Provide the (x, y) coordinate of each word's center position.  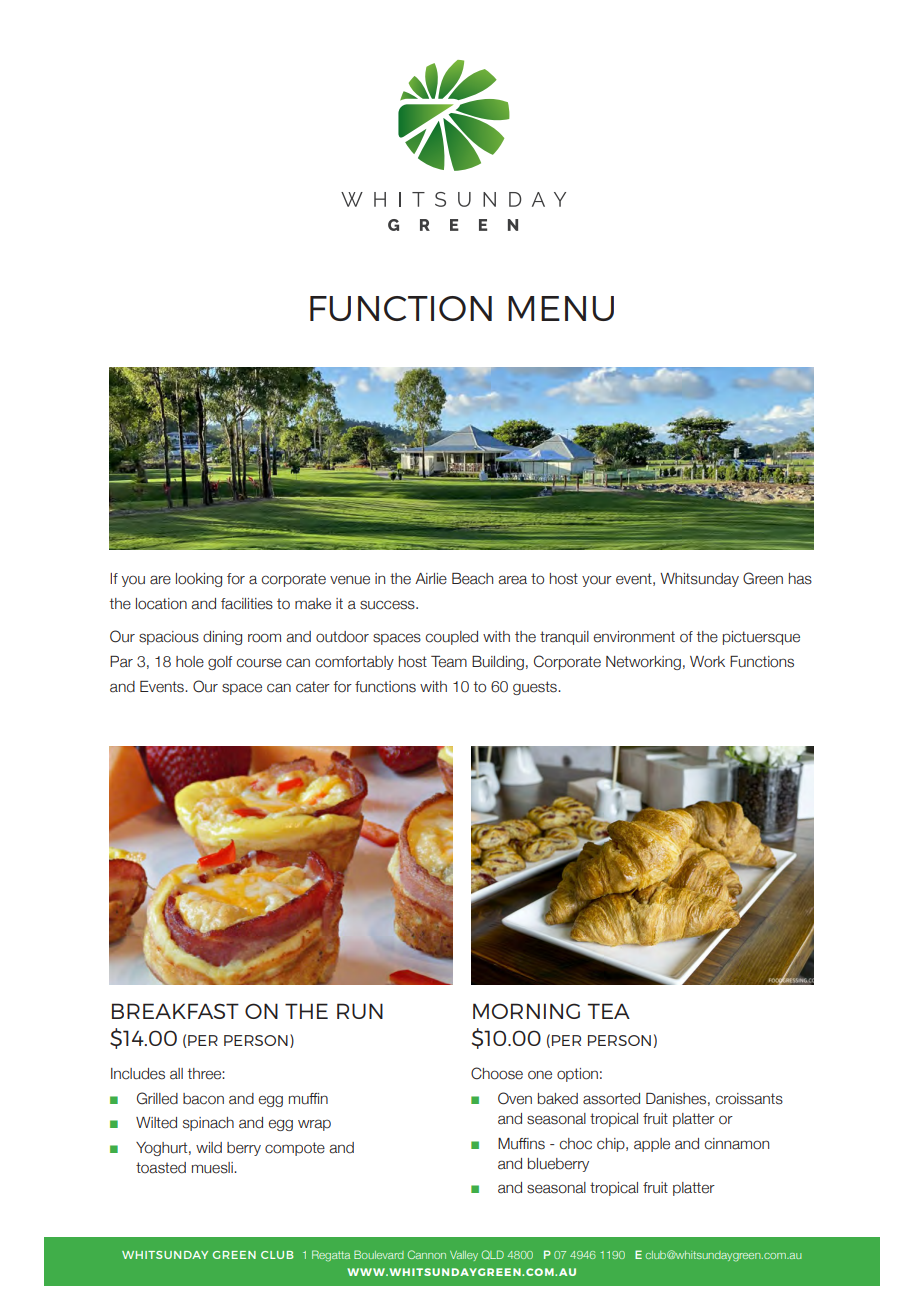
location (161, 604)
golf (220, 663)
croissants (749, 1099)
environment (634, 637)
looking (199, 580)
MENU (561, 308)
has (800, 579)
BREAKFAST (175, 1011)
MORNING (526, 1011)
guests (536, 688)
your (597, 581)
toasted (161, 1168)
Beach (472, 579)
